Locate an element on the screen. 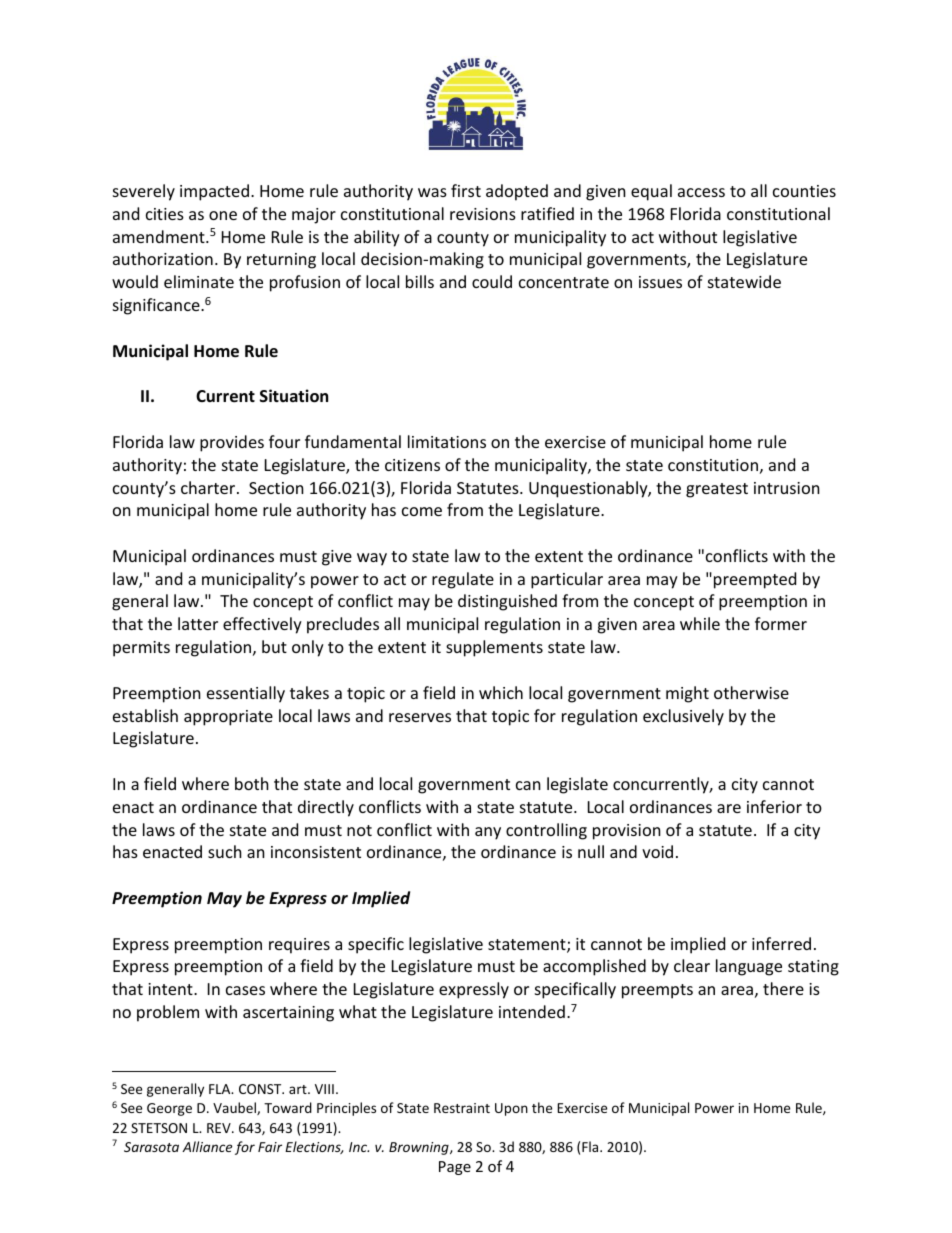  essentially is located at coordinates (246, 694).
